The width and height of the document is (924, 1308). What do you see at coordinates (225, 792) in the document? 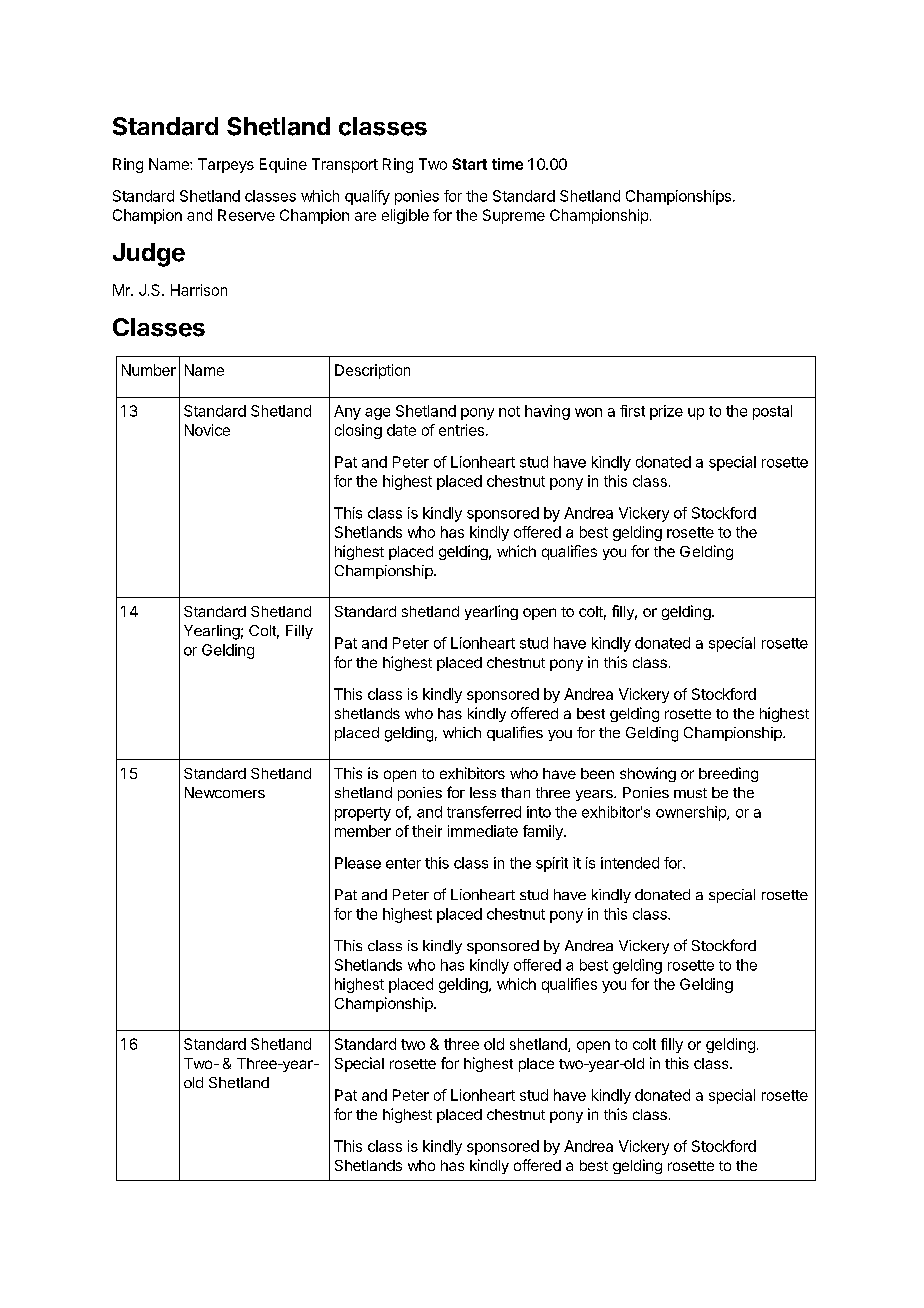
I see `Newcomers` at bounding box center [225, 792].
